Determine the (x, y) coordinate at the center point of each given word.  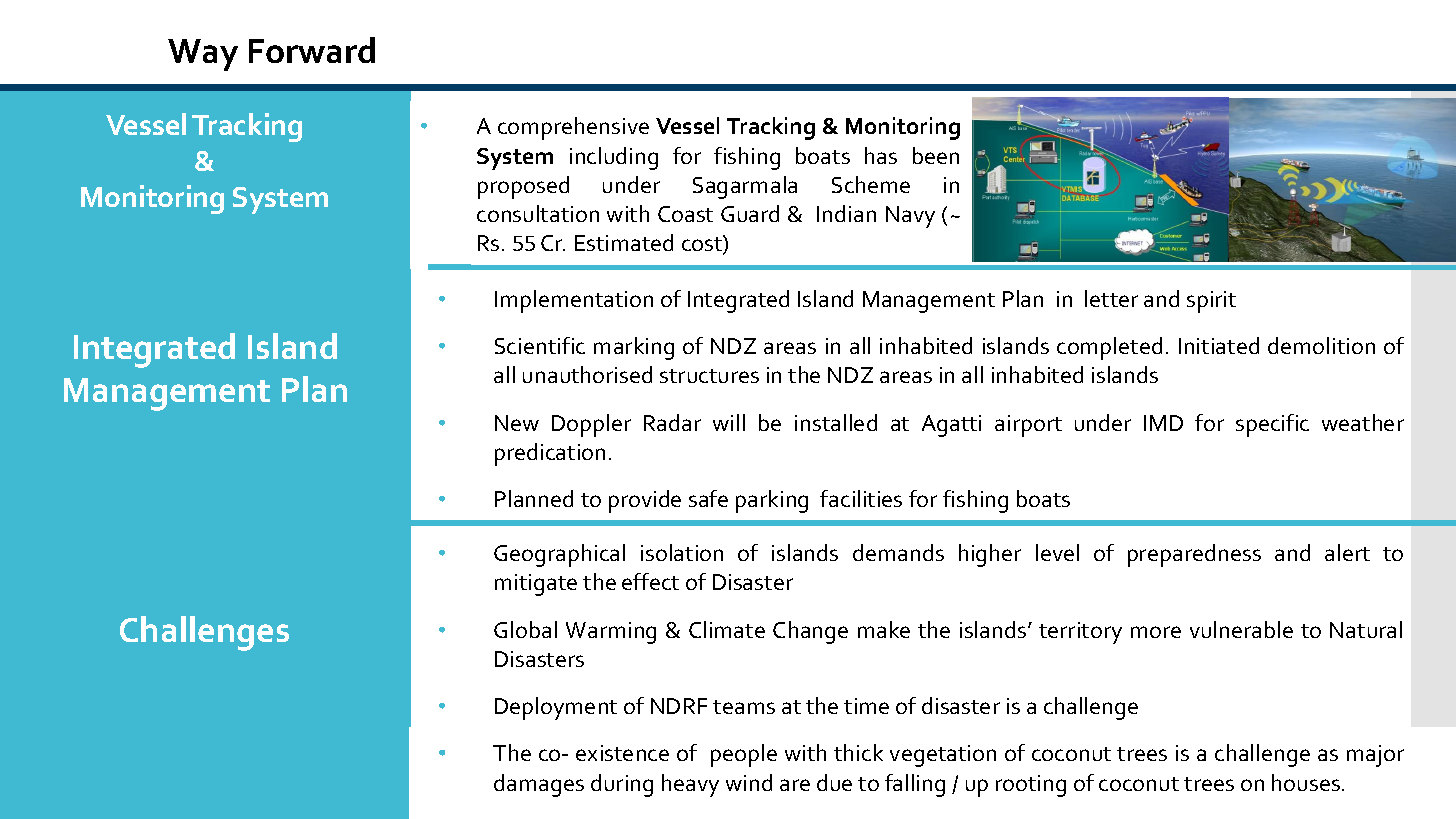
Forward (312, 50)
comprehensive (573, 128)
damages (539, 785)
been (936, 155)
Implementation (574, 301)
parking (772, 501)
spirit (1211, 302)
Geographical (559, 555)
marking (634, 348)
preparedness (1194, 555)
